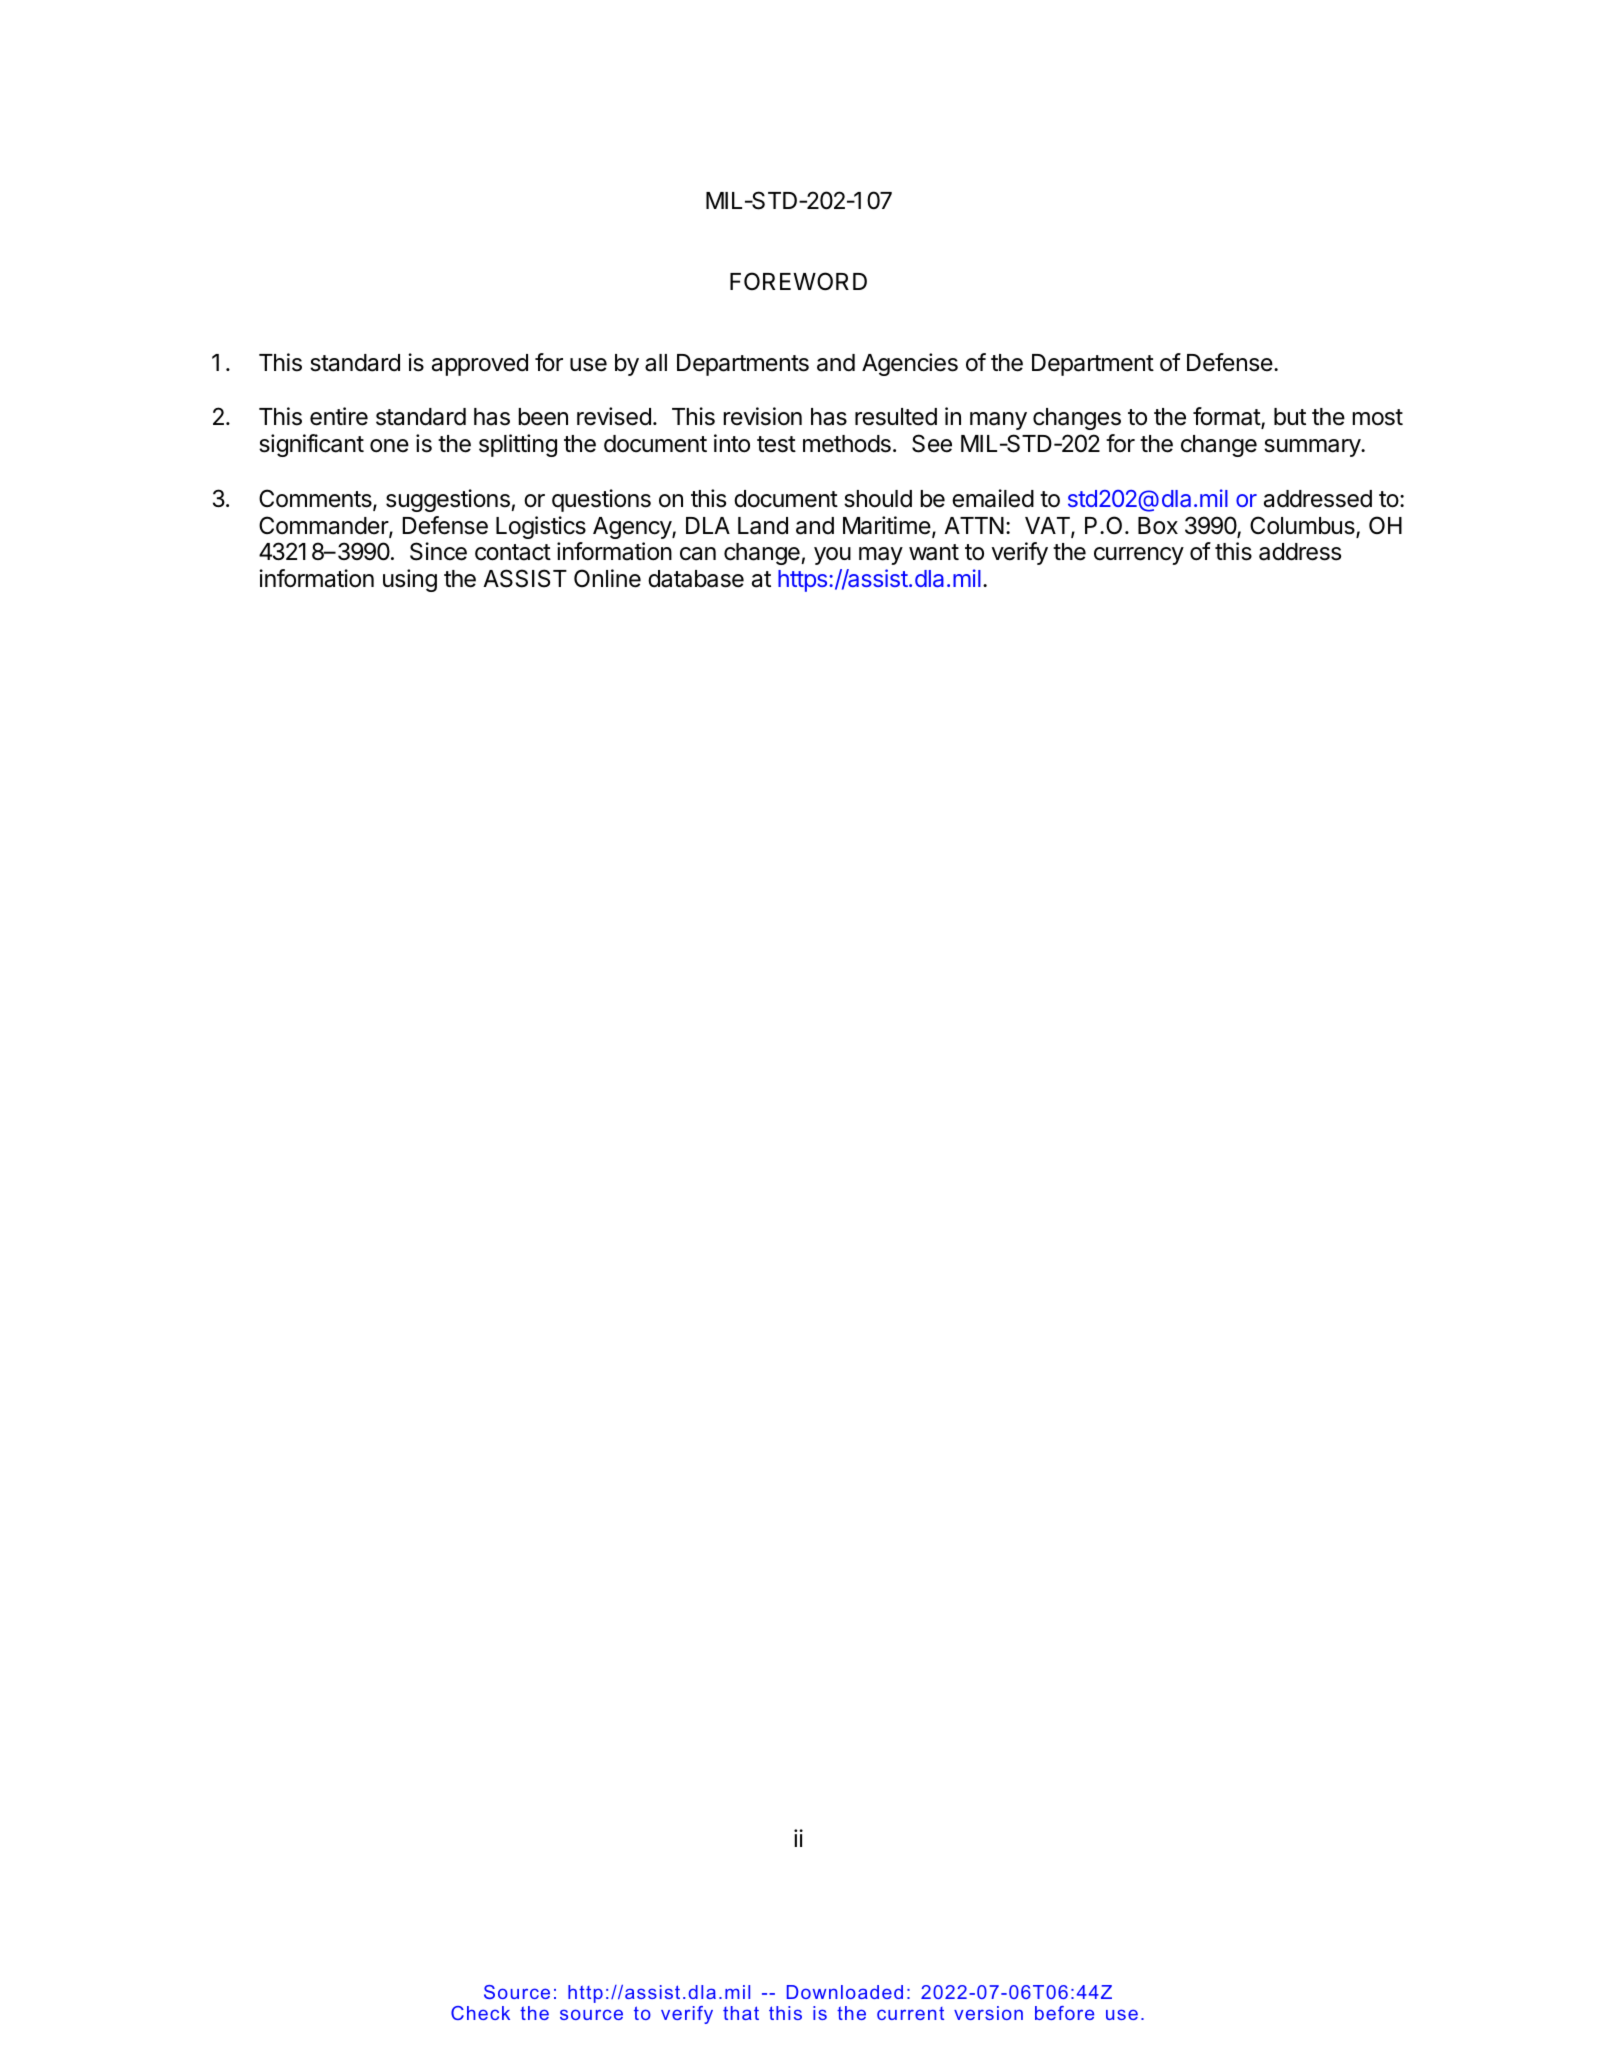 The width and height of the screenshot is (1597, 2067). I want to click on Agencies, so click(910, 364).
